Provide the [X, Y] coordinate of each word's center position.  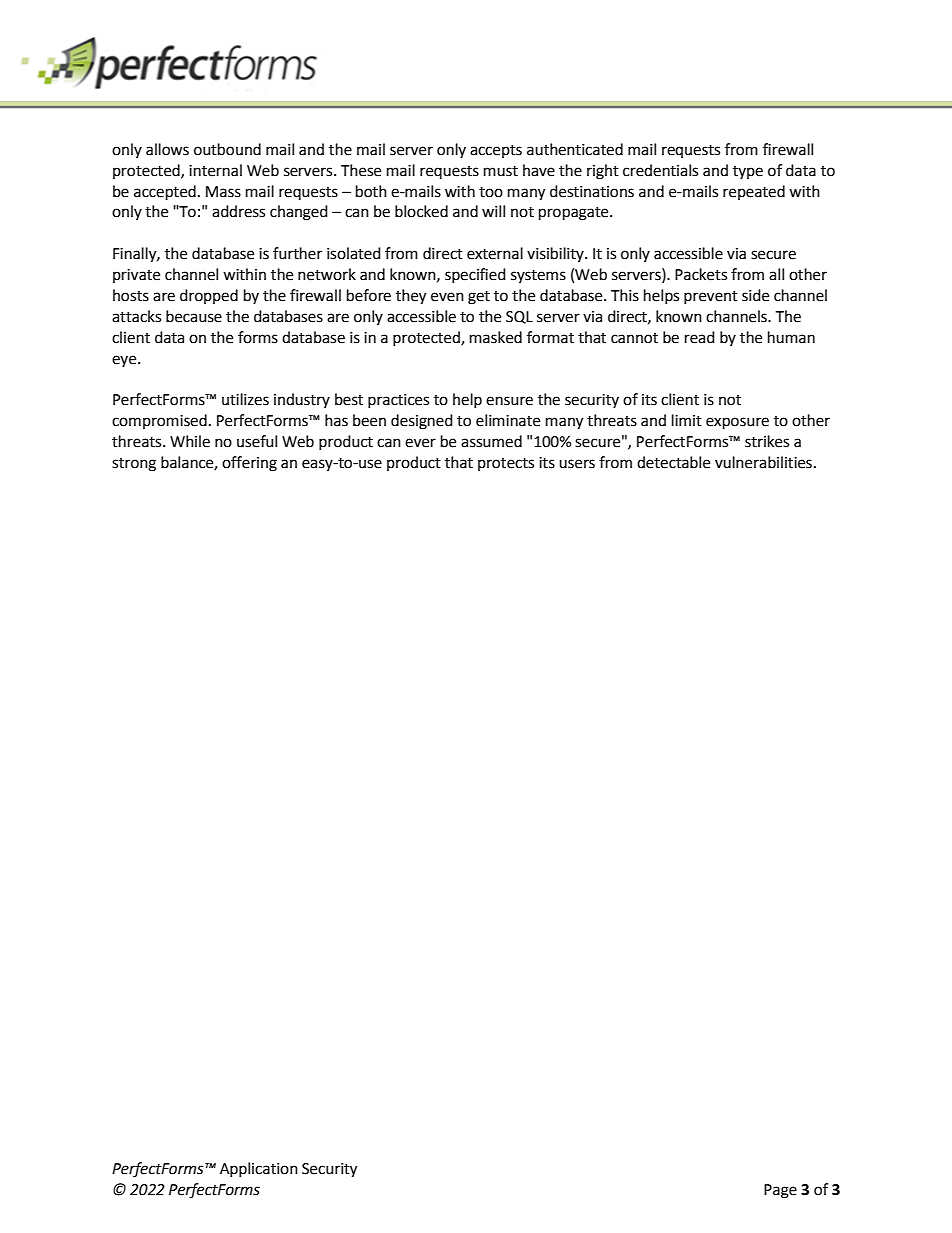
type [748, 172]
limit [687, 420]
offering [249, 464]
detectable [673, 462]
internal [215, 170]
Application [259, 1169]
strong [134, 465]
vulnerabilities [763, 462]
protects [506, 464]
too [491, 192]
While [190, 441]
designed [422, 422]
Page [780, 1191]
